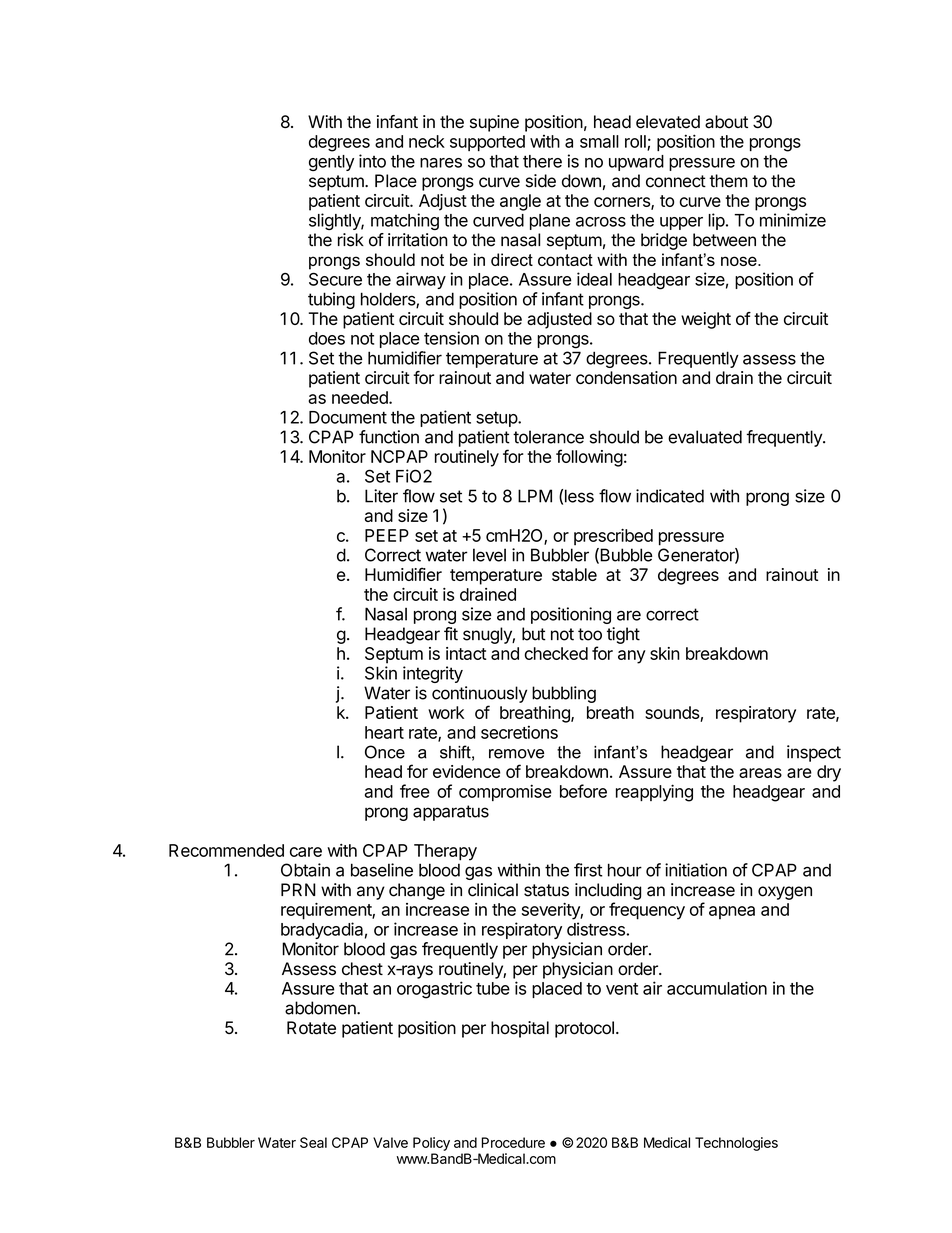 This page has width=952, height=1233. Describe the element at coordinates (331, 163) in the page. I see `gently` at that location.
